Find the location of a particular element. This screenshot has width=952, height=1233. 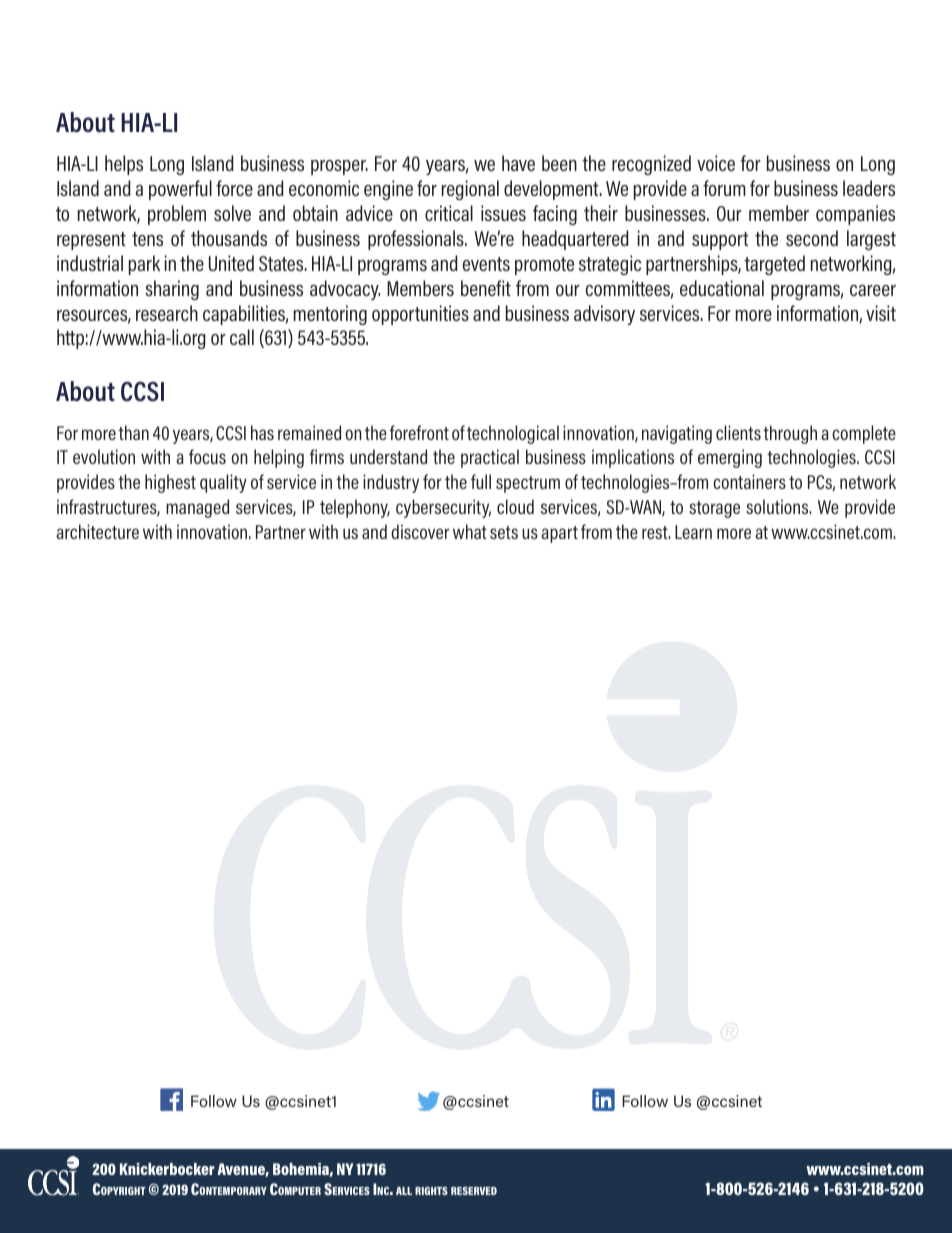

reserved is located at coordinates (474, 1191).
